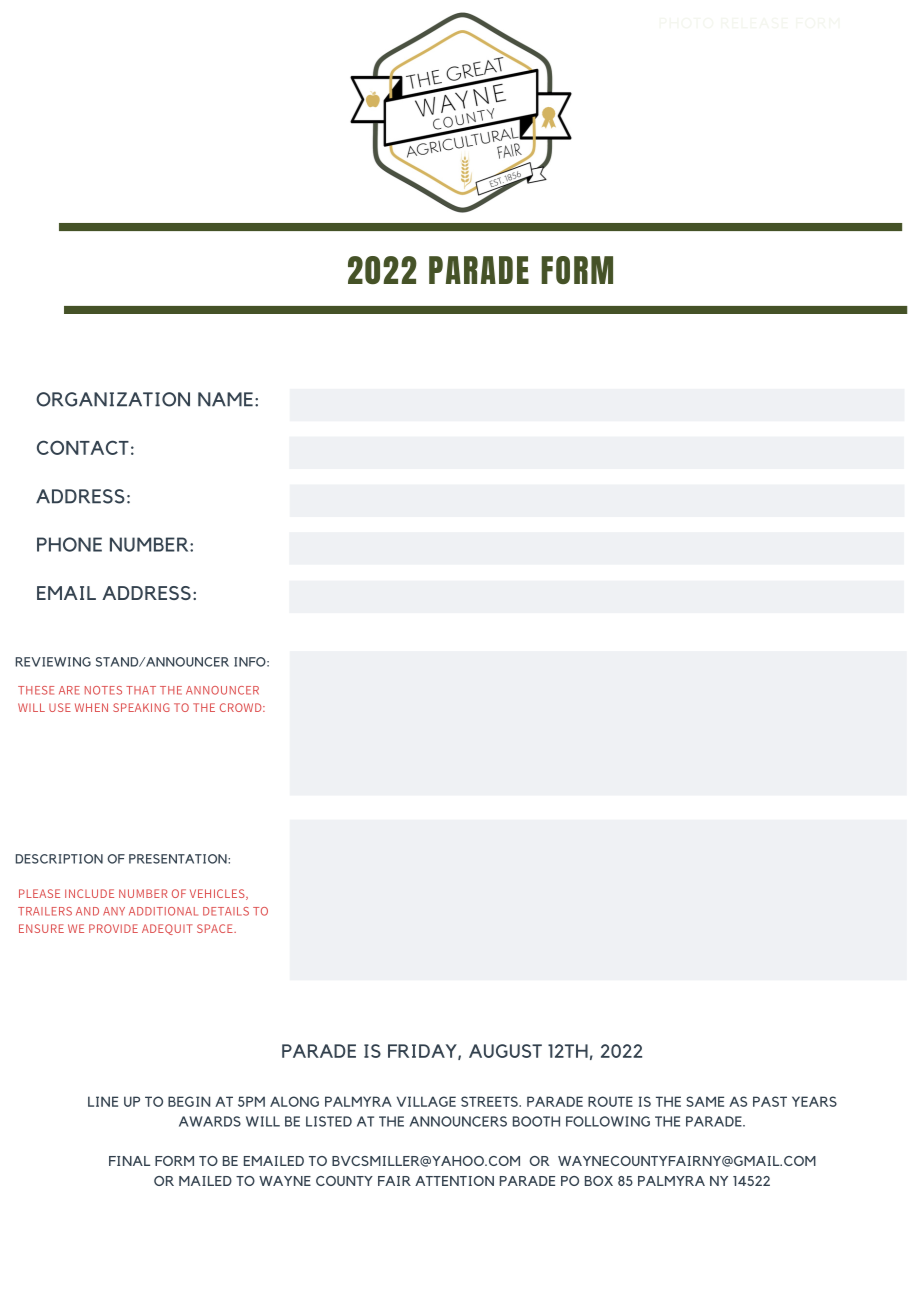  I want to click on SAME, so click(705, 1101).
